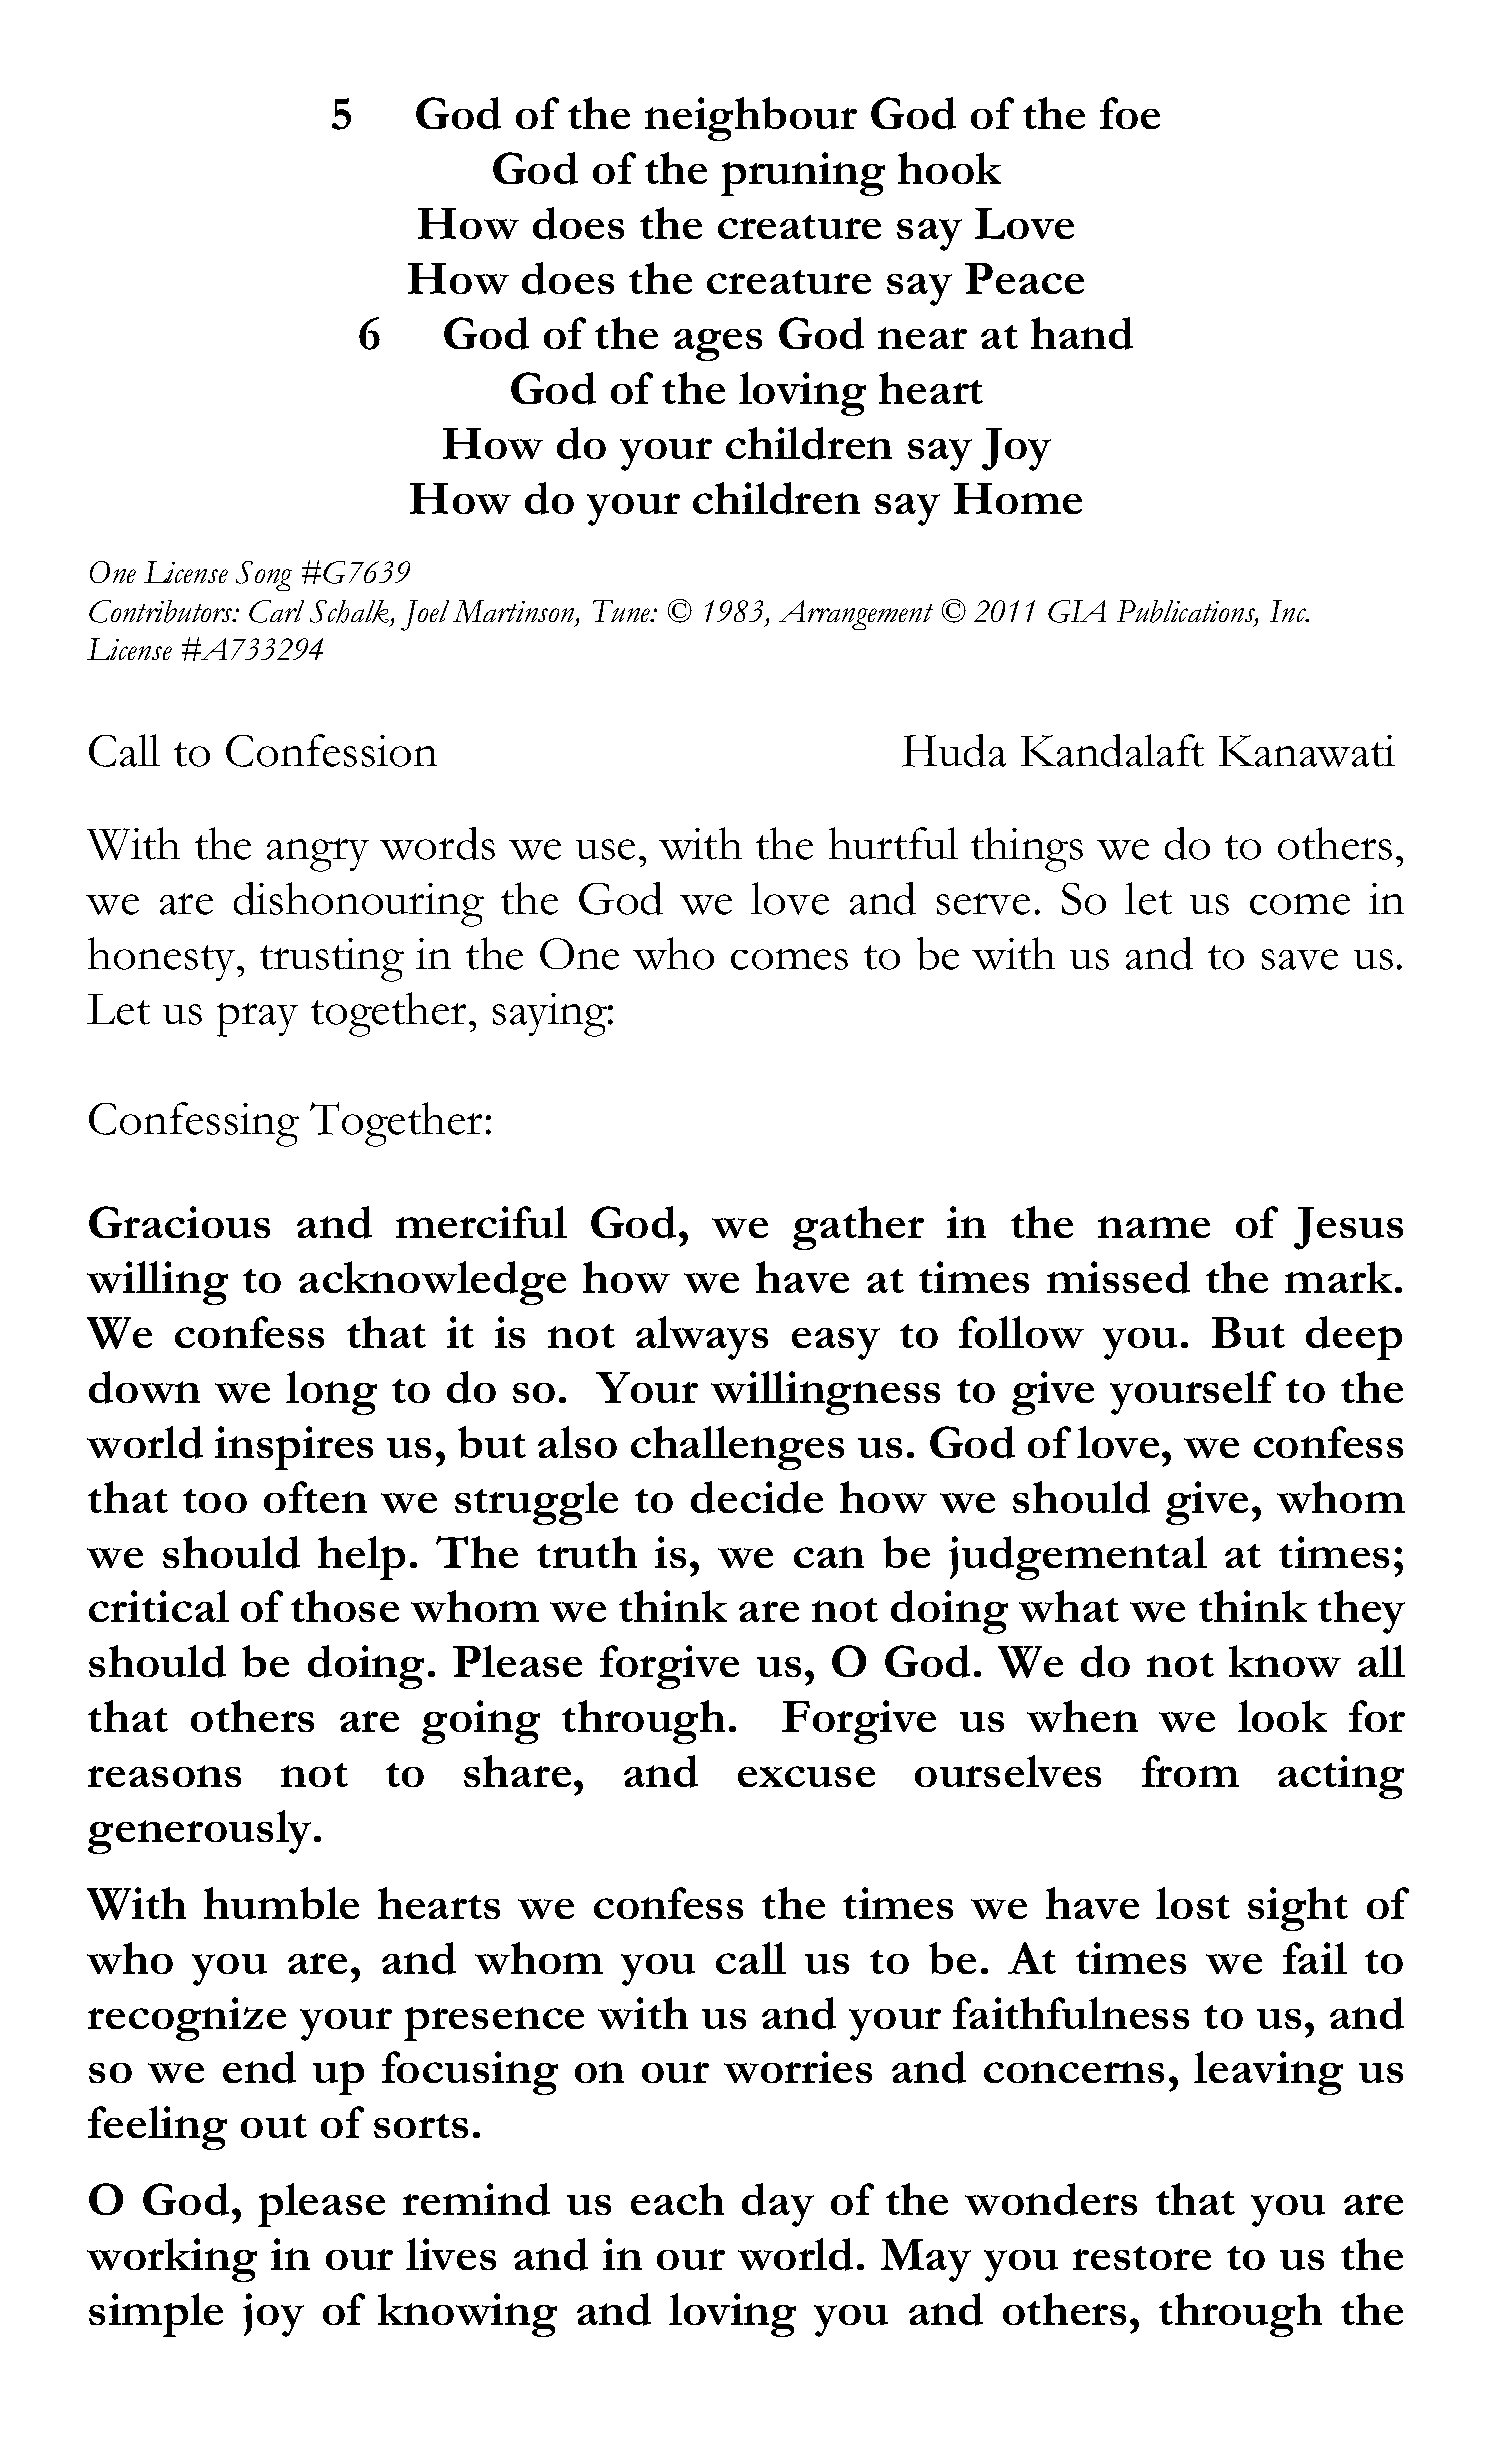  What do you see at coordinates (1078, 1558) in the image?
I see `judgemental` at bounding box center [1078, 1558].
